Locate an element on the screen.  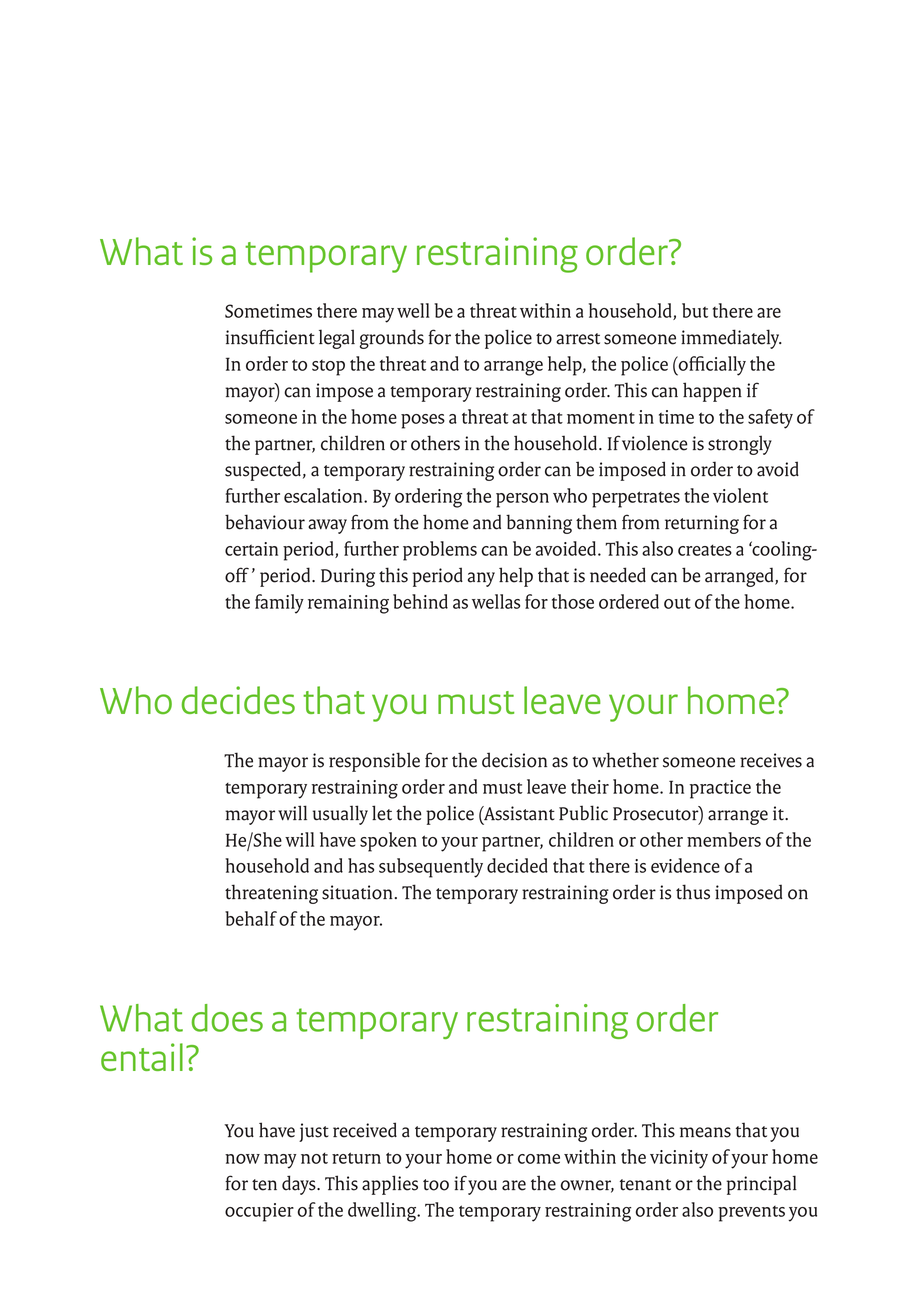
situation is located at coordinates (358, 892).
